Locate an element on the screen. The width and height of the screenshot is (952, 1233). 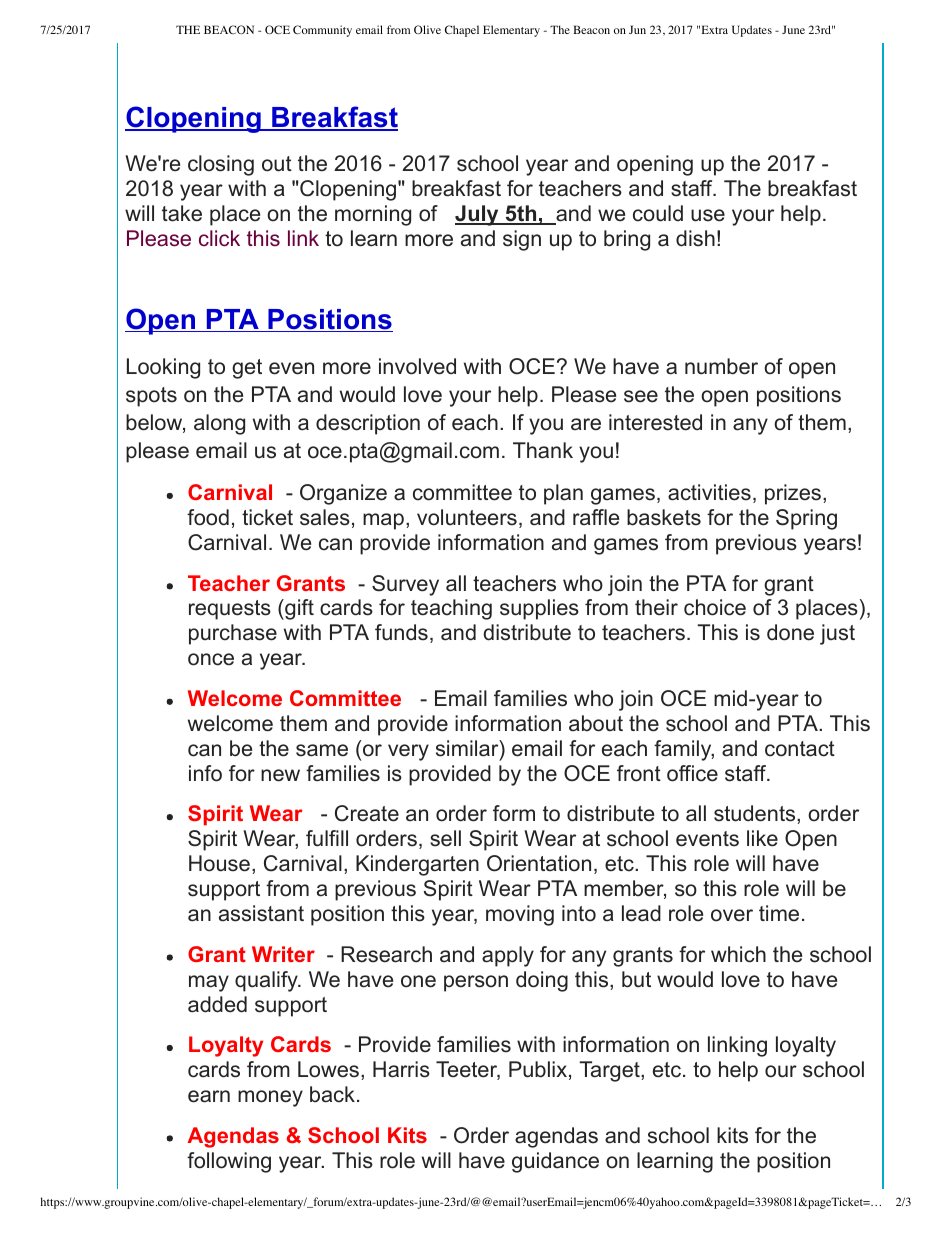
guidance is located at coordinates (555, 1162).
